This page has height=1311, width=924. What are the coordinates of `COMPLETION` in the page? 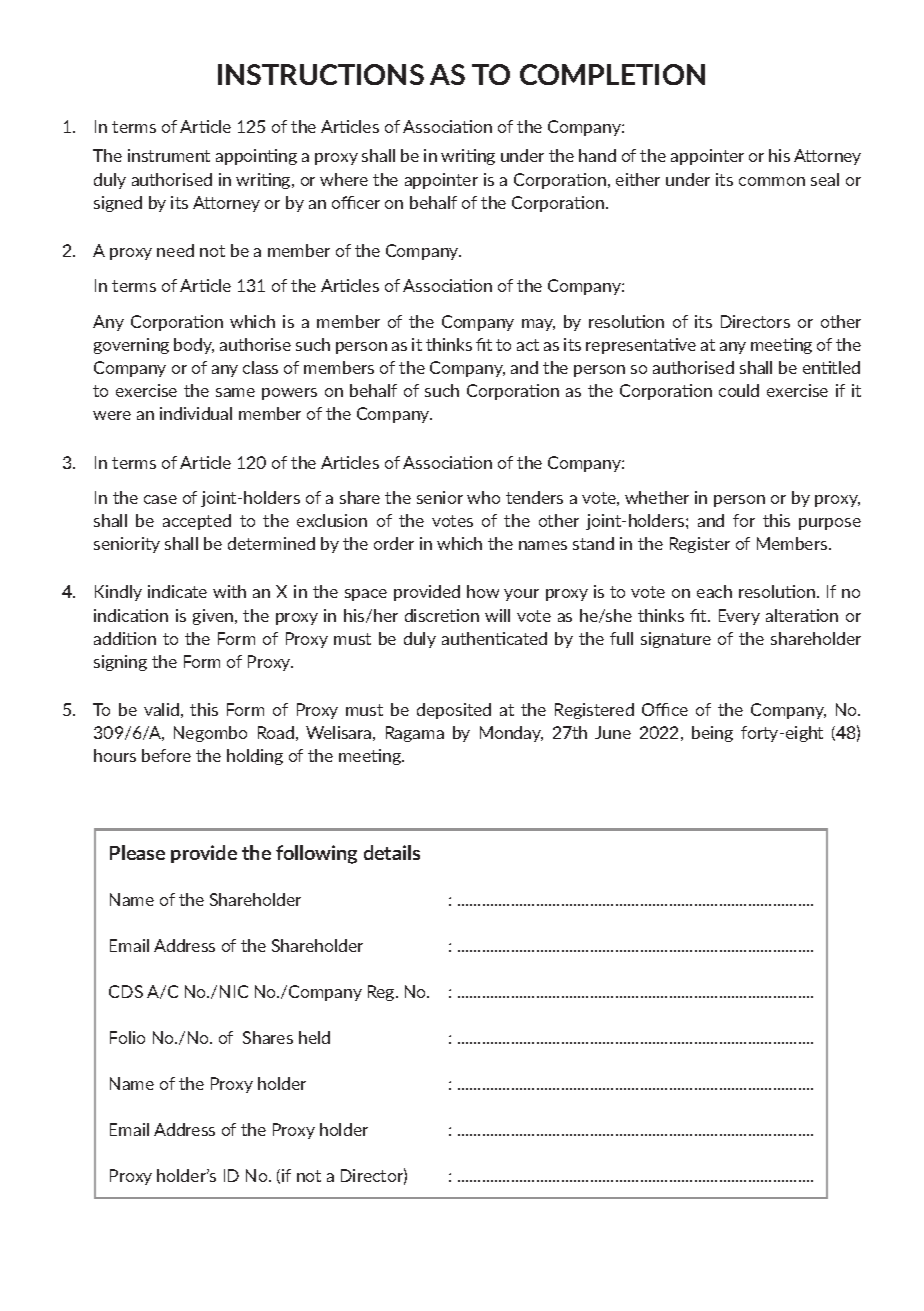 It's located at (612, 74).
